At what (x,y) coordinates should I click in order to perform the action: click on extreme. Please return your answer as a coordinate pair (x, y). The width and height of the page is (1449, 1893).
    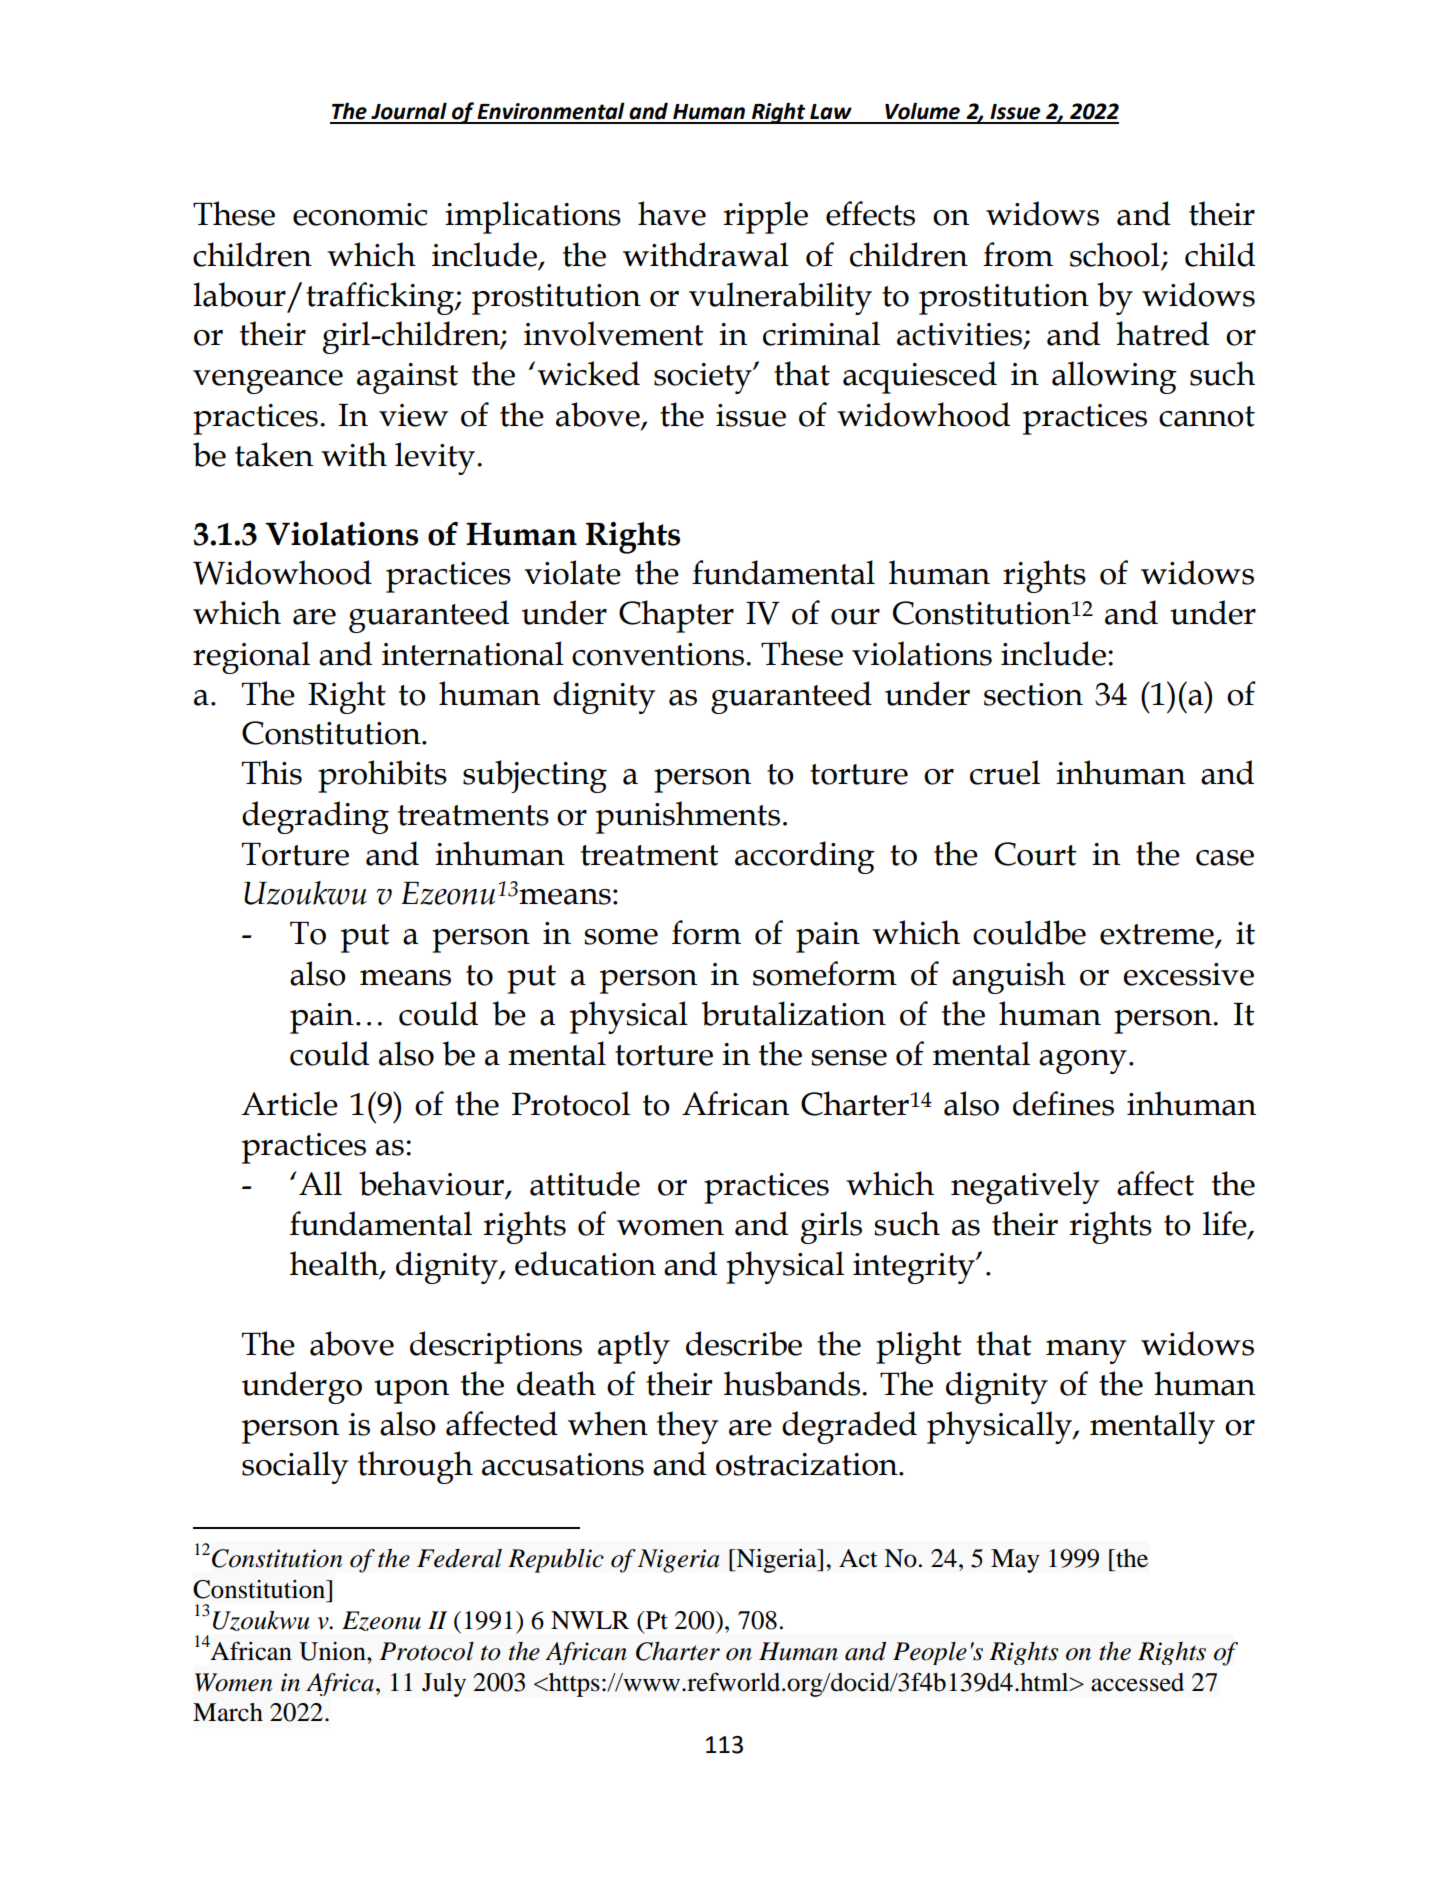
    Looking at the image, I should click on (1158, 935).
